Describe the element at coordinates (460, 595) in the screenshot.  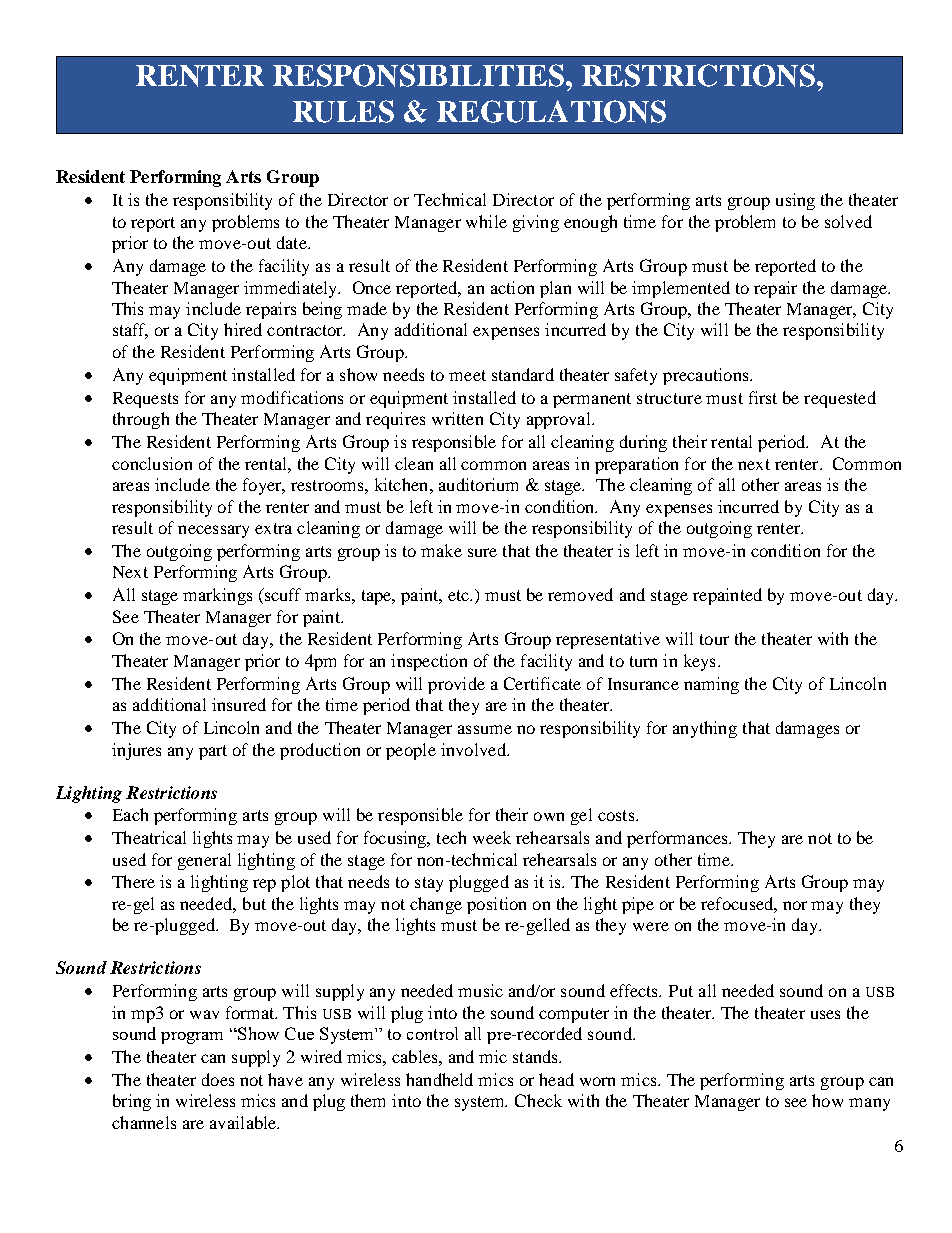
I see `etc` at that location.
